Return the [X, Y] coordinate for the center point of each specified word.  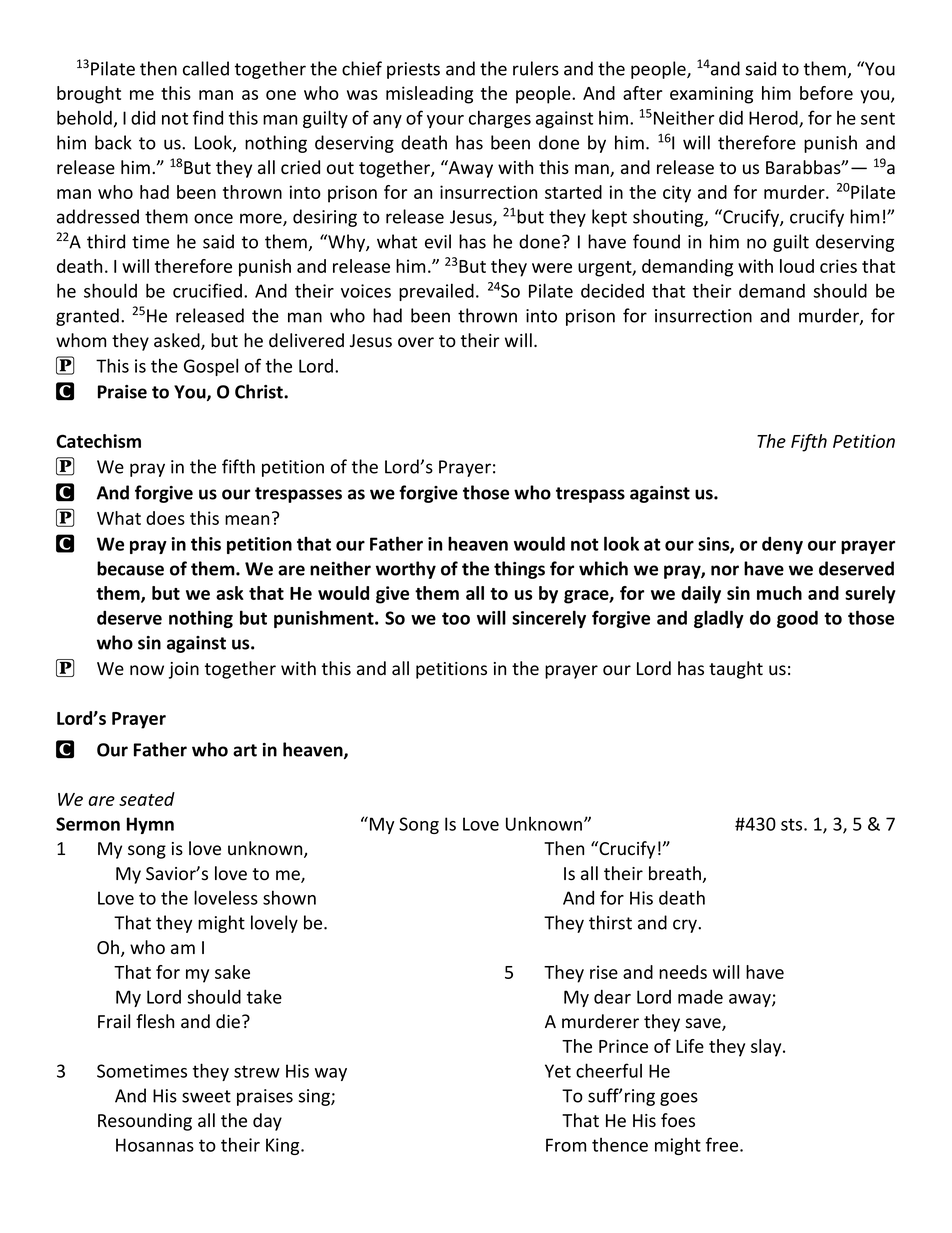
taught [736, 670]
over [416, 342]
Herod [774, 118]
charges [500, 119]
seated [147, 799]
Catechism [98, 441]
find [208, 117]
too [456, 618]
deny [782, 545]
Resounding [145, 1122]
